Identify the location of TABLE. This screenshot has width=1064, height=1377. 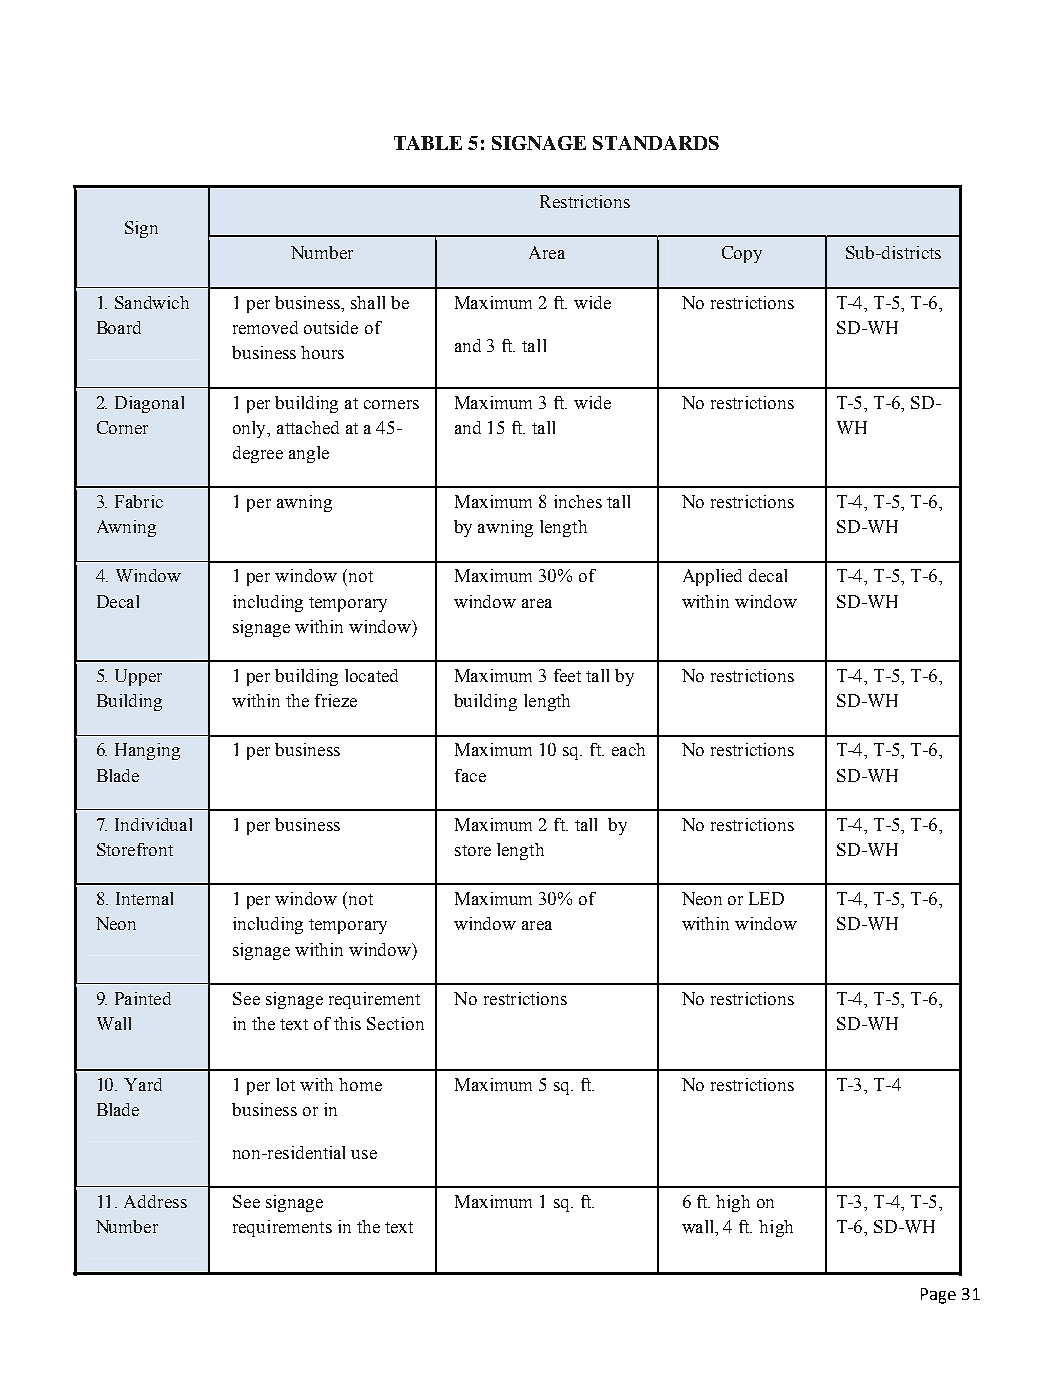
(428, 143).
